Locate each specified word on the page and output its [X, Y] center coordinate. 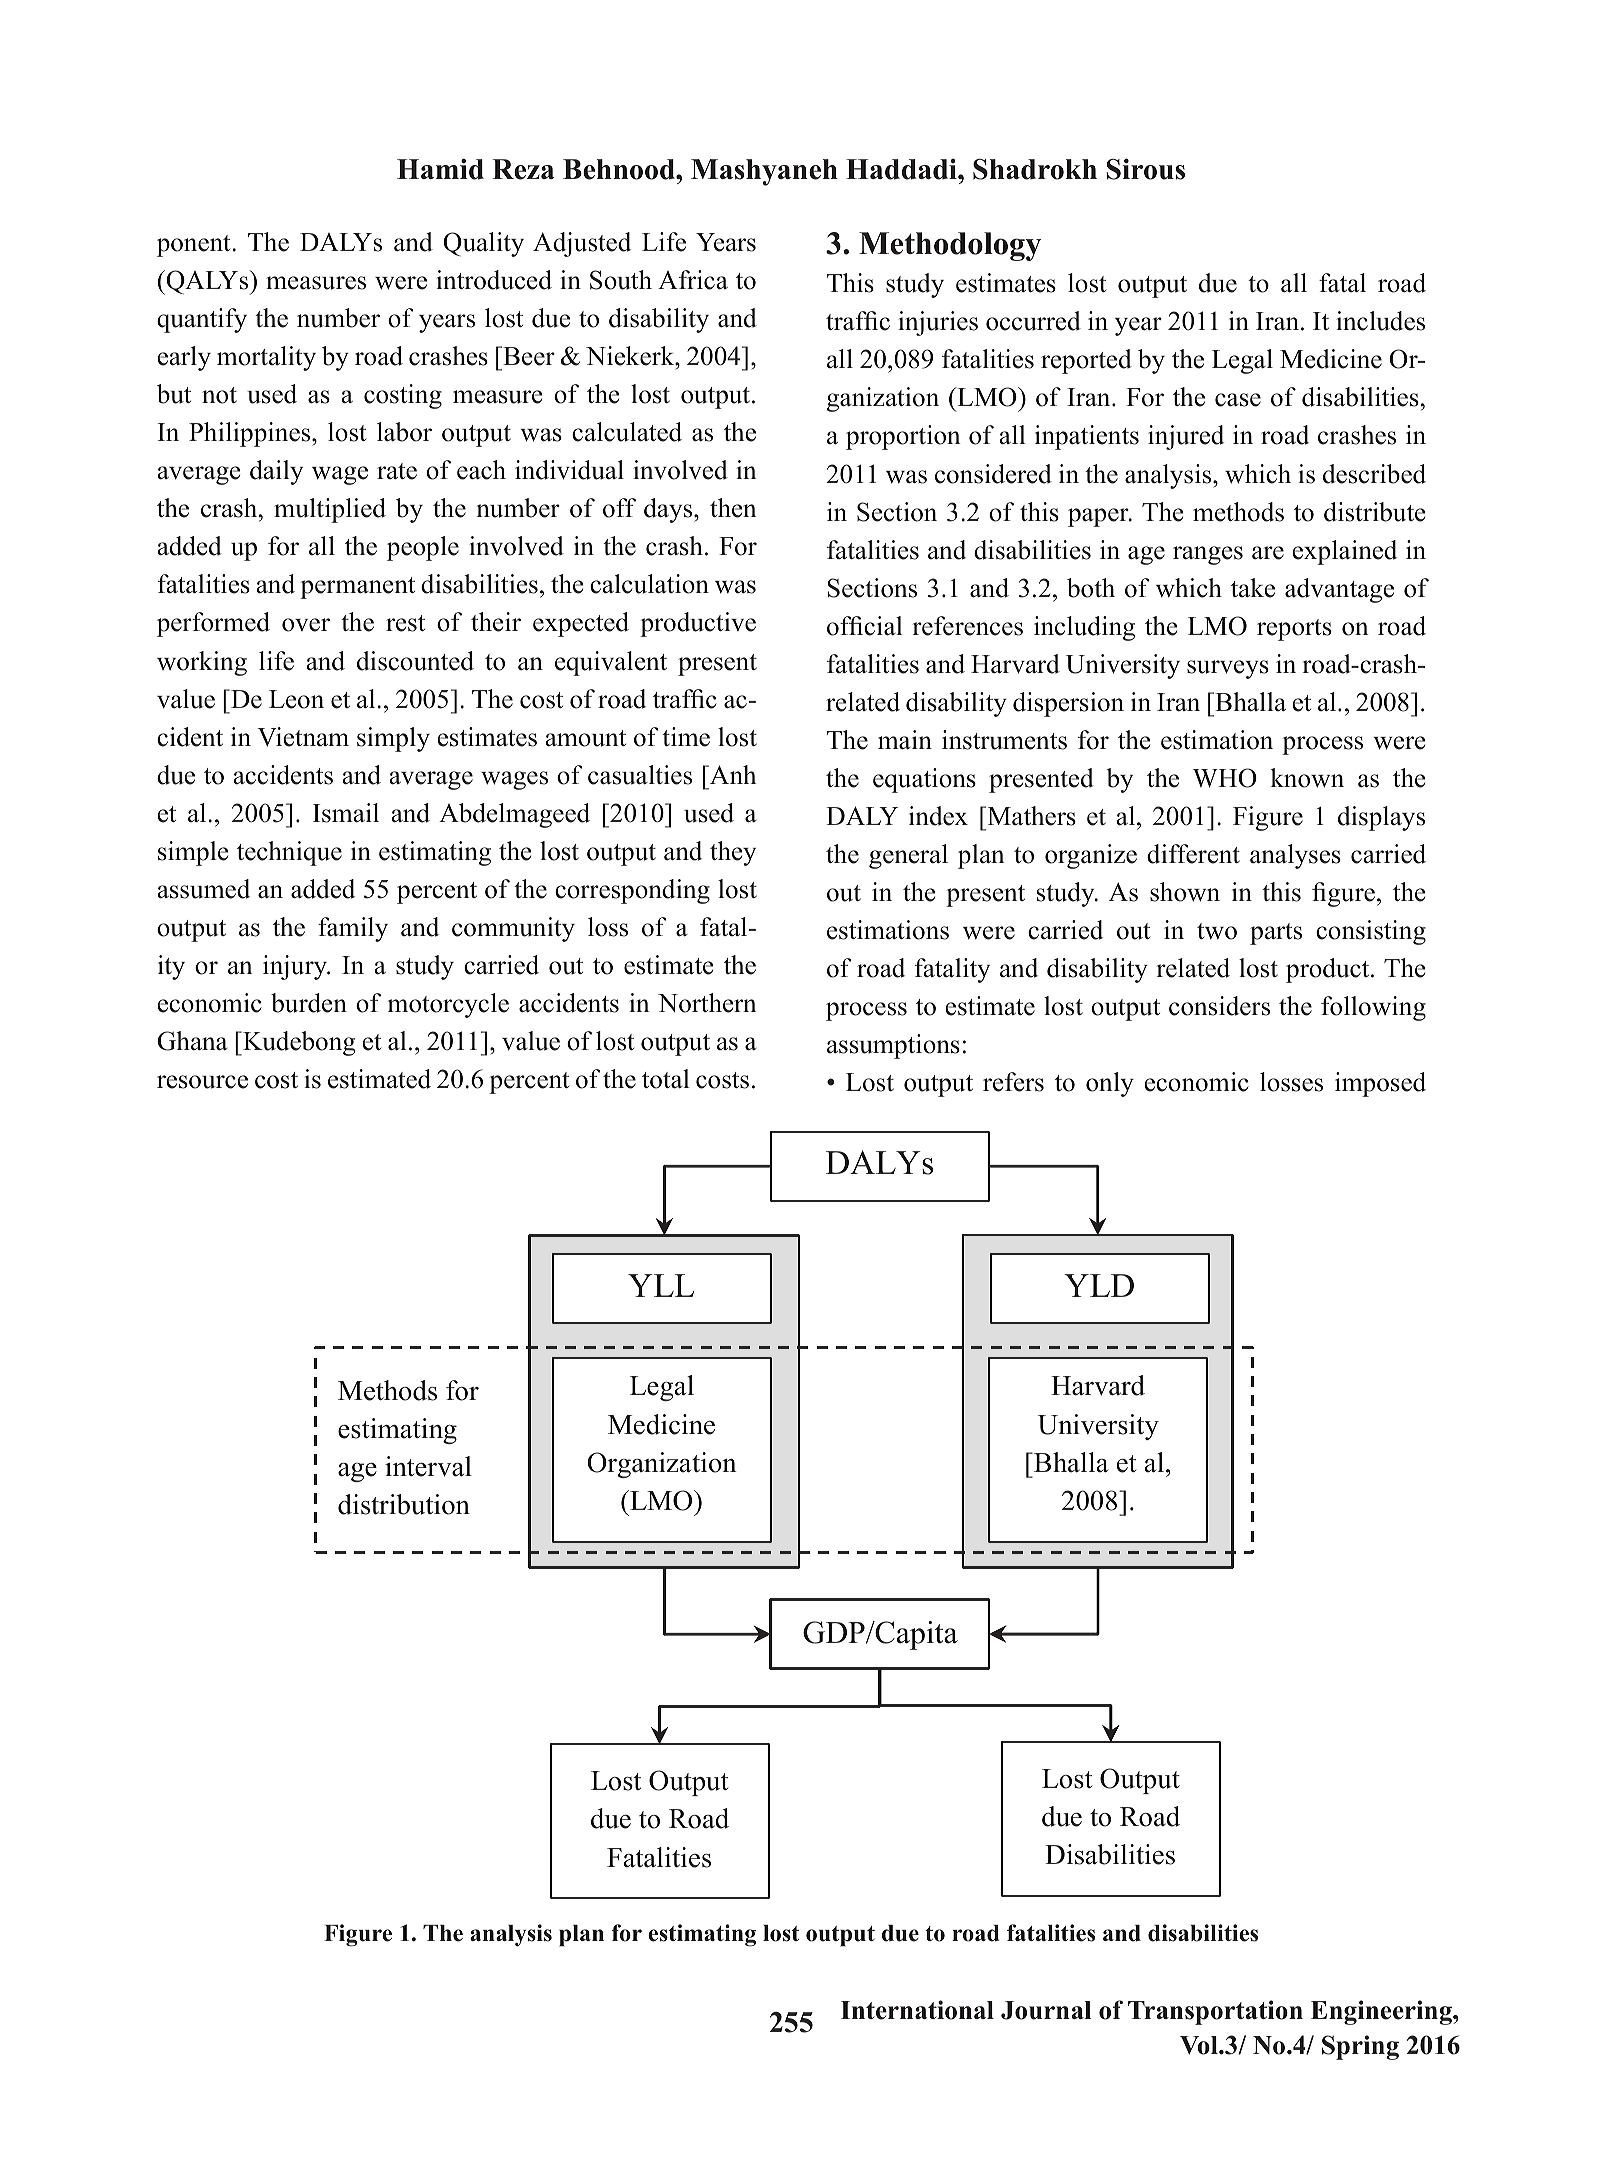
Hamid [440, 169]
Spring [1360, 2047]
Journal [1046, 2010]
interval [428, 1466]
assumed [203, 889]
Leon [296, 699]
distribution [404, 1504]
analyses [1295, 856]
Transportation [1215, 2012]
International [917, 2010]
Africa [693, 280]
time [686, 737]
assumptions [893, 1046]
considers [1219, 1006]
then [733, 508]
